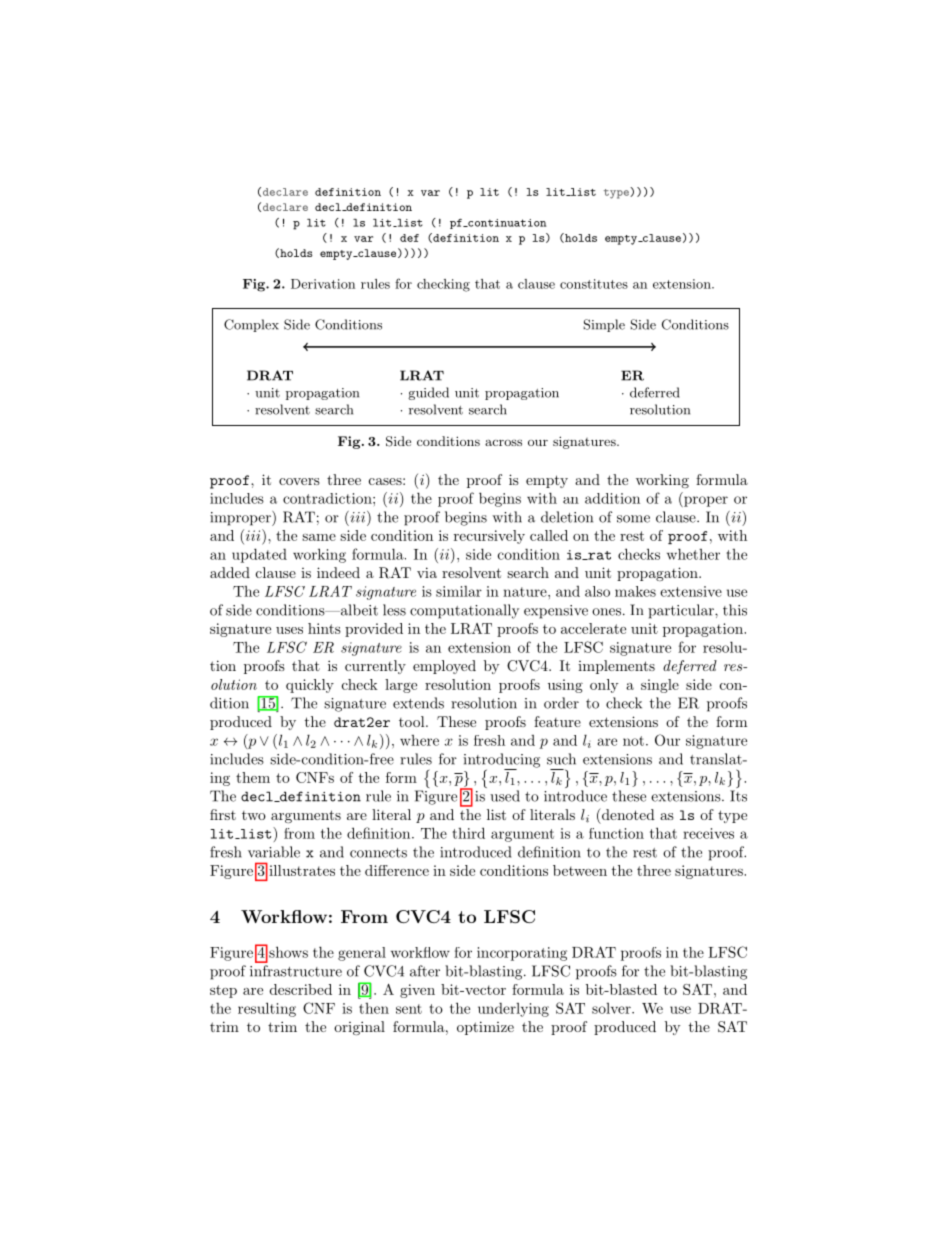 This document has width=952, height=1233. Describe the element at coordinates (485, 1028) in the document. I see `optimize` at that location.
